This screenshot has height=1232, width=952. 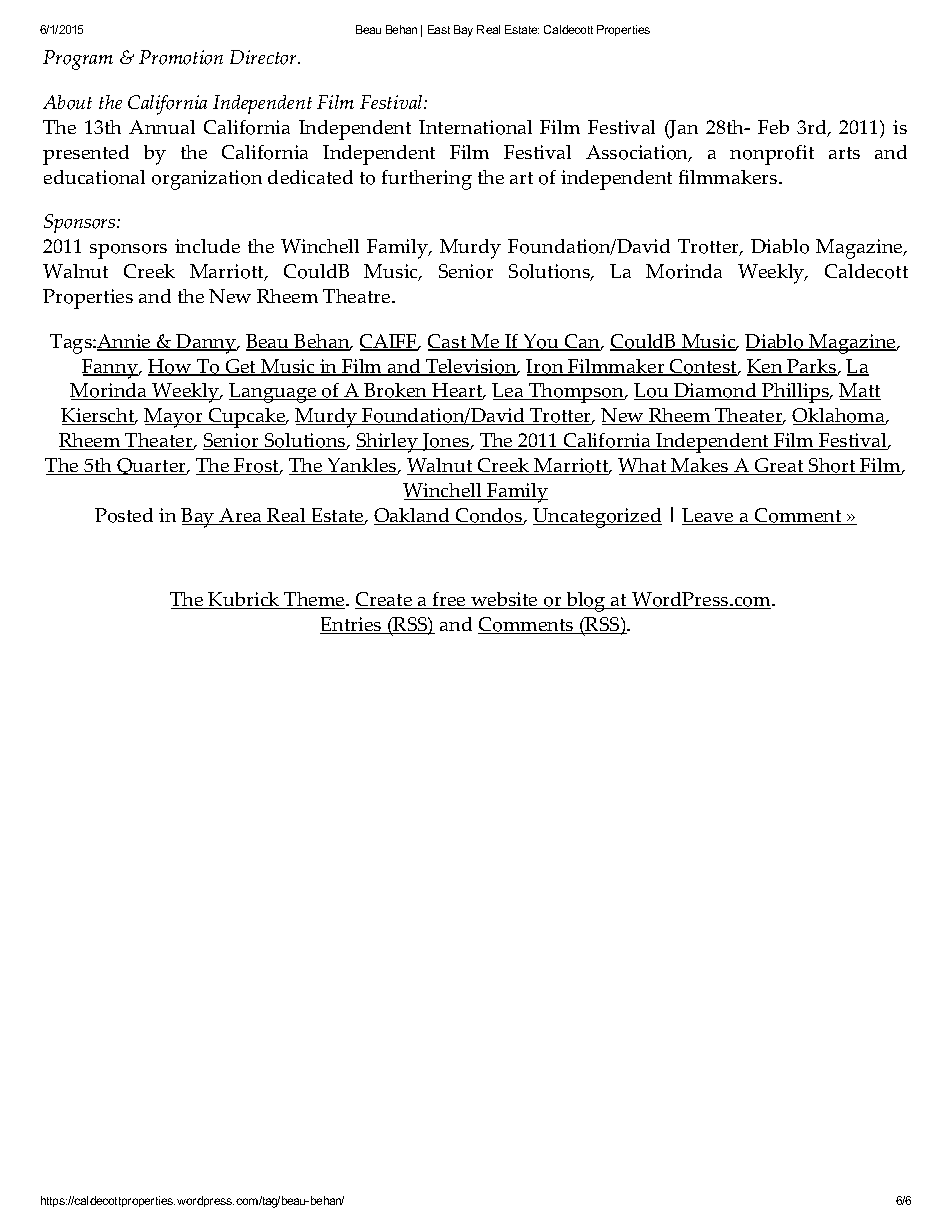 I want to click on Parks, so click(x=812, y=367).
